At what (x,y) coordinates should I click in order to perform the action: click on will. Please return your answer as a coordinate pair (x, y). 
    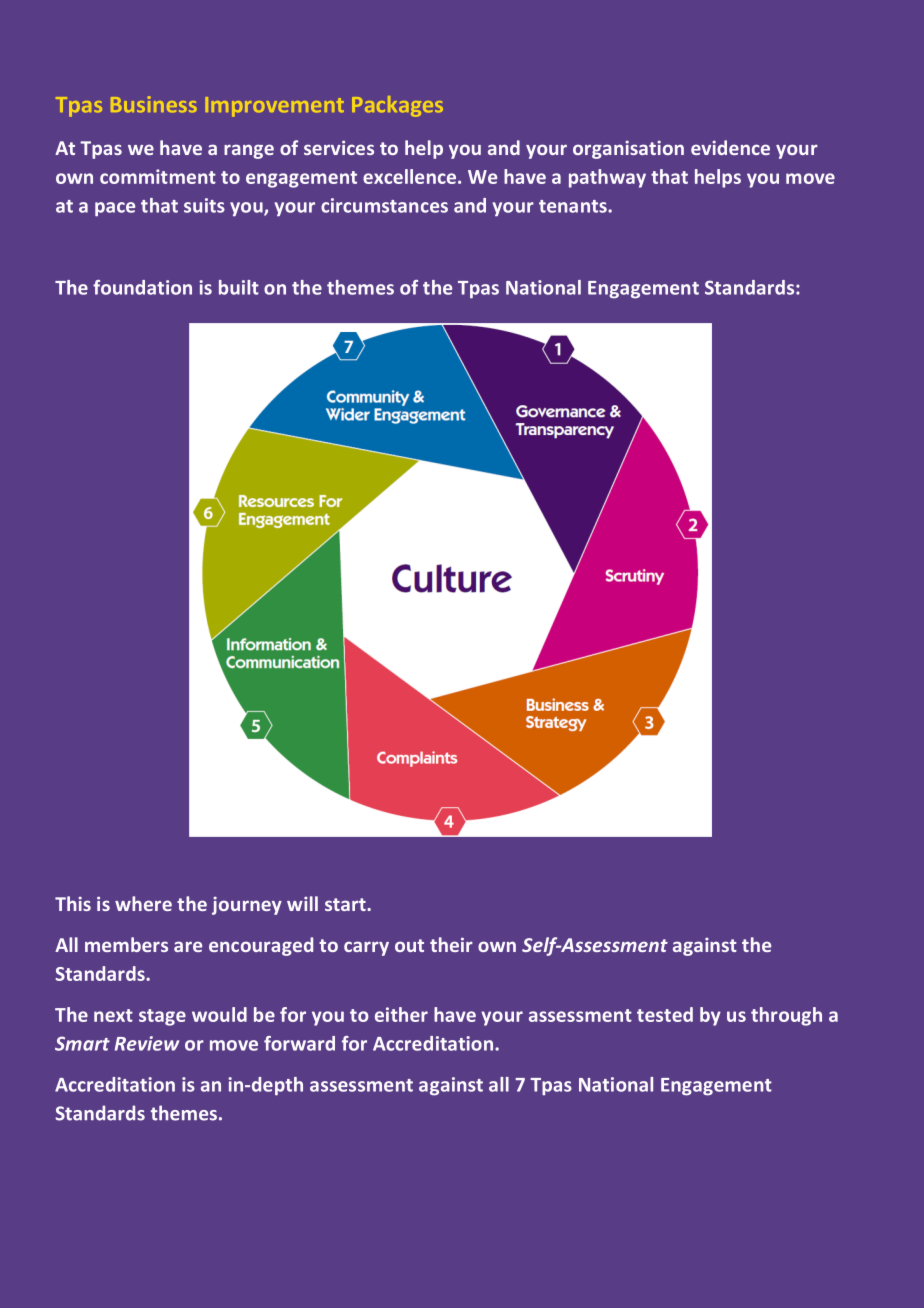
    Looking at the image, I should click on (302, 903).
